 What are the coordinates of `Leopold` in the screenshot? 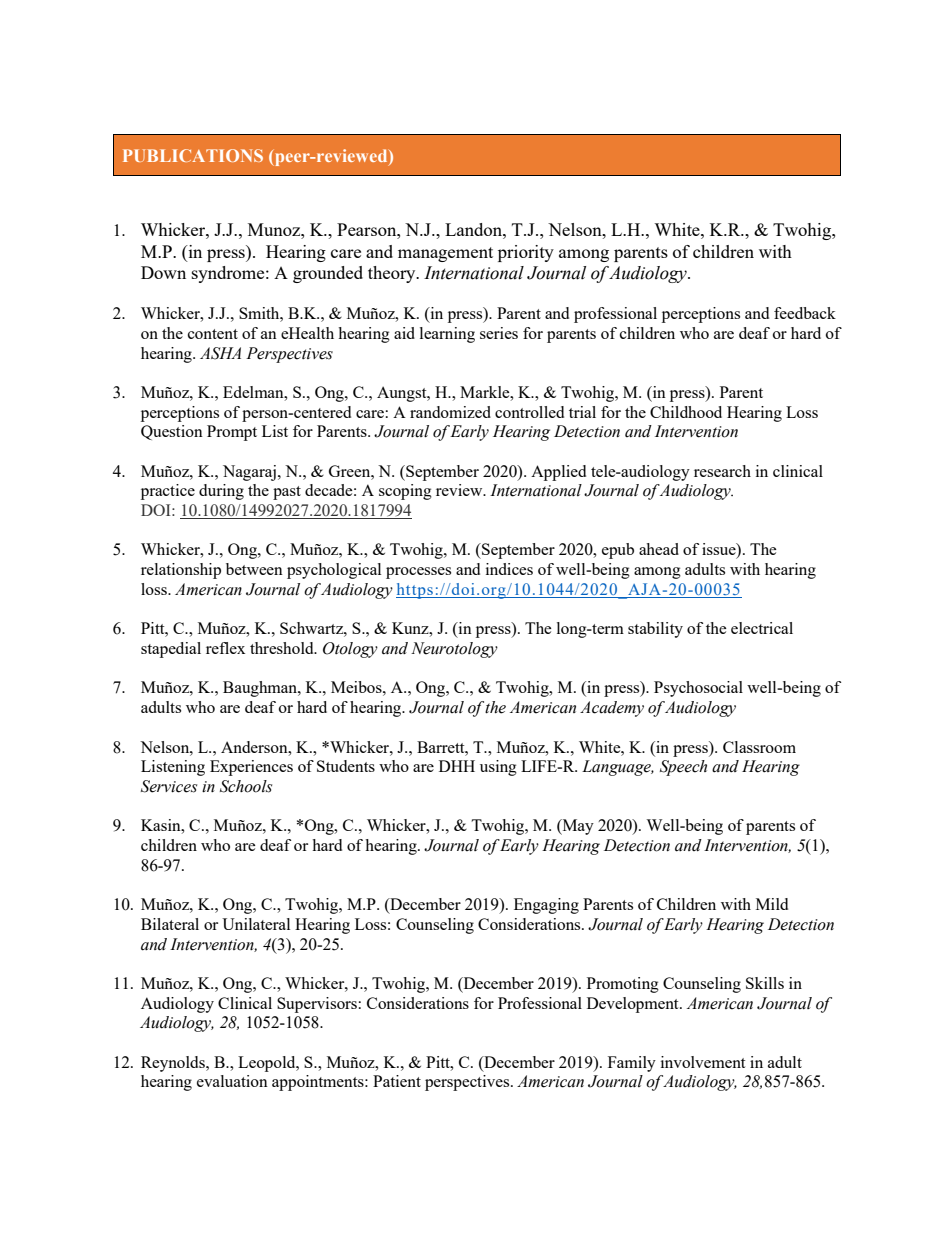 It's located at (268, 1064).
